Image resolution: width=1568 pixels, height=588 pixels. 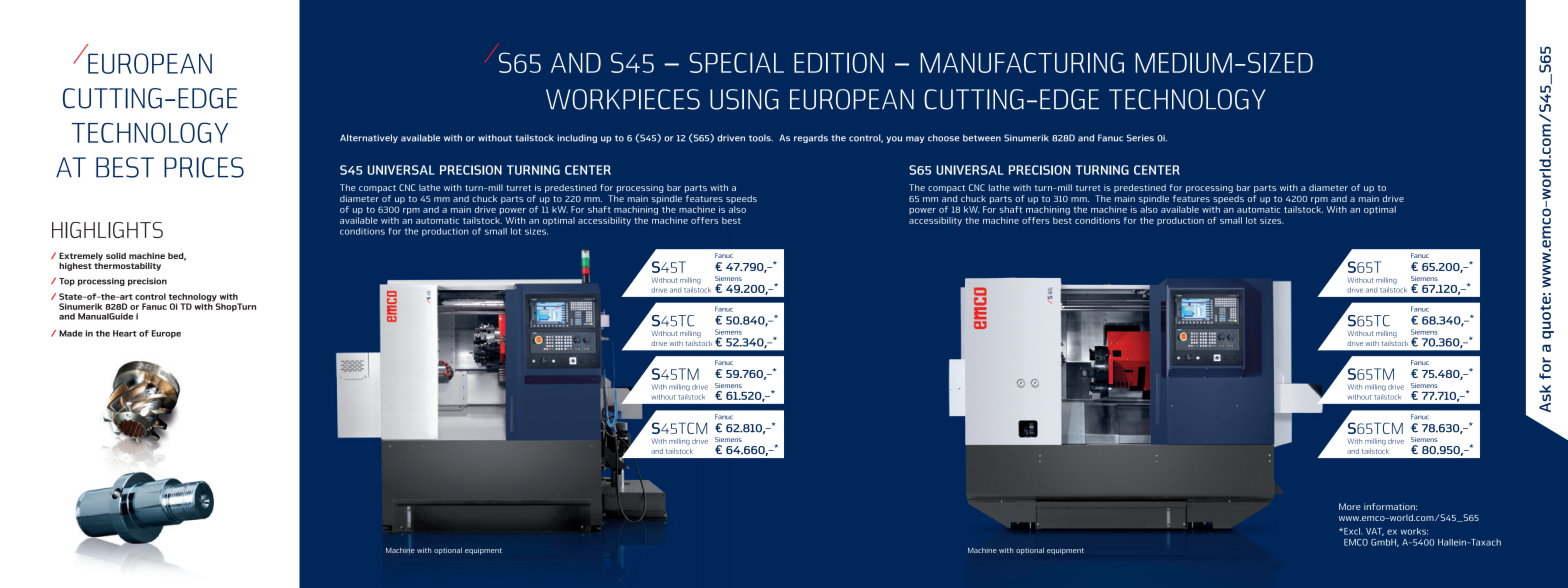 What do you see at coordinates (1140, 138) in the screenshot?
I see `Series` at bounding box center [1140, 138].
